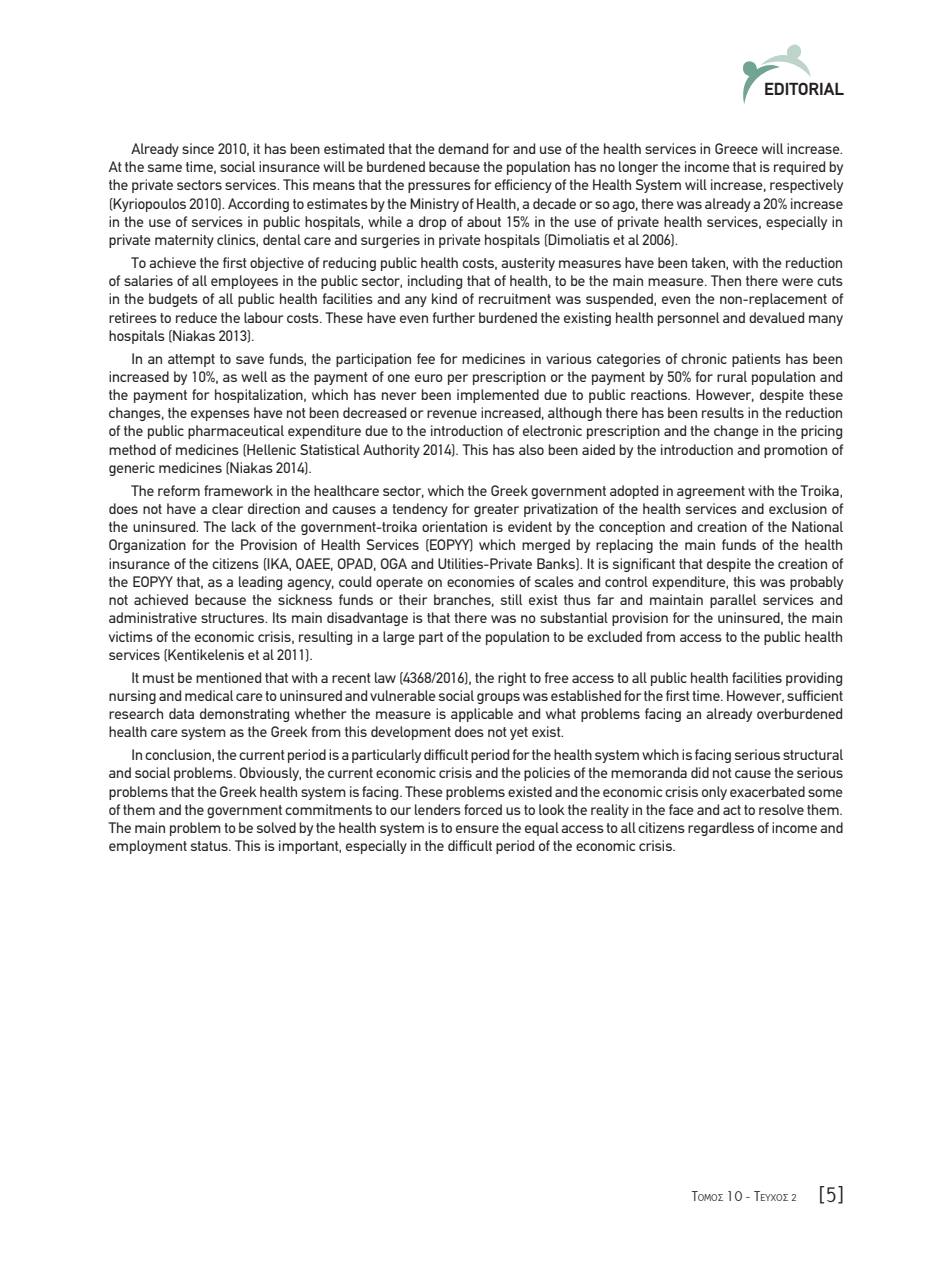 The image size is (952, 1270). I want to click on parallel, so click(733, 601).
